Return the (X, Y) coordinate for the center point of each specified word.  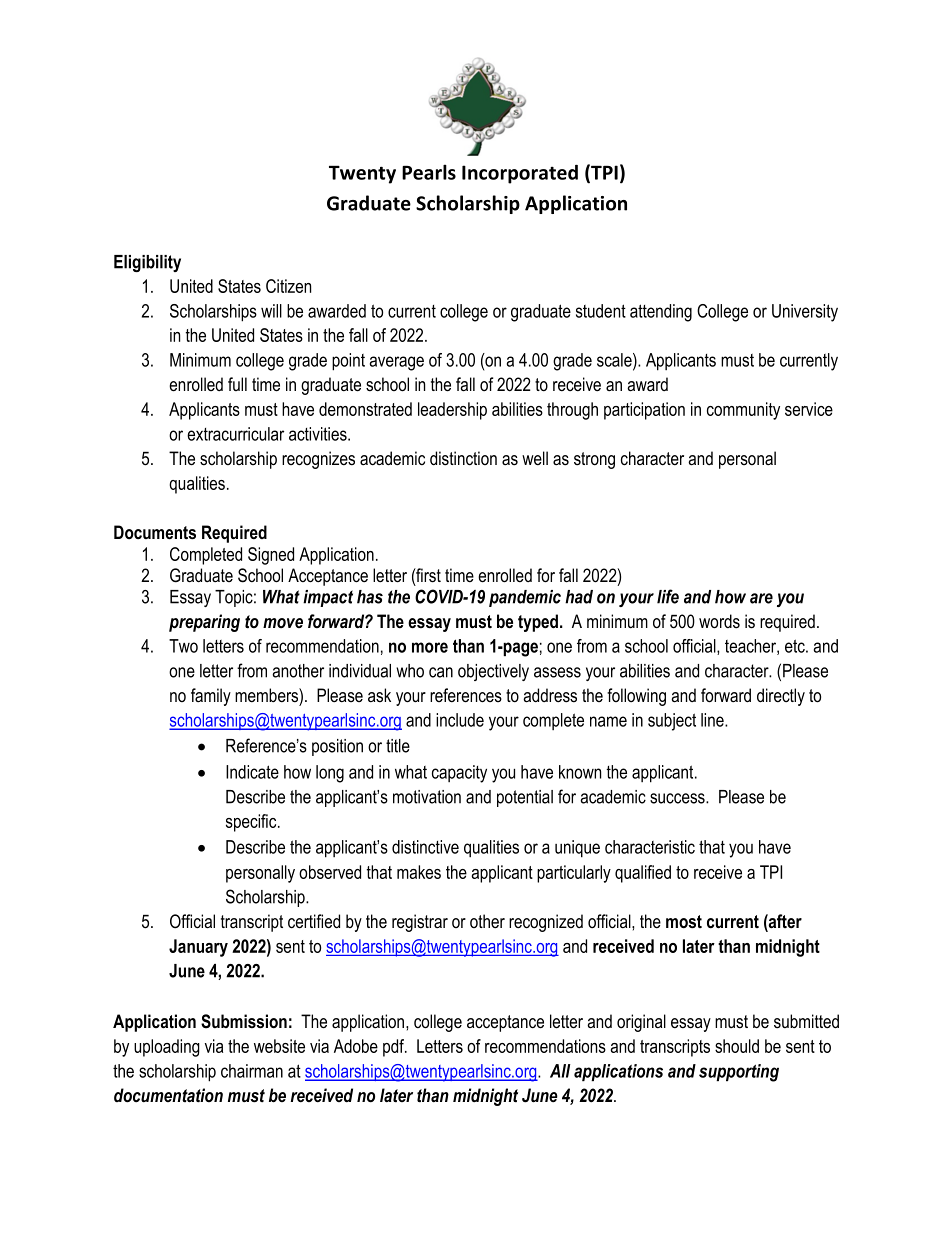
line (713, 720)
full (237, 384)
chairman (252, 1071)
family (211, 697)
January (198, 948)
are (761, 598)
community (743, 411)
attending (661, 313)
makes (419, 872)
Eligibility (147, 263)
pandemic (525, 598)
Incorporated (520, 174)
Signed (271, 556)
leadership (452, 411)
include (460, 720)
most (684, 922)
